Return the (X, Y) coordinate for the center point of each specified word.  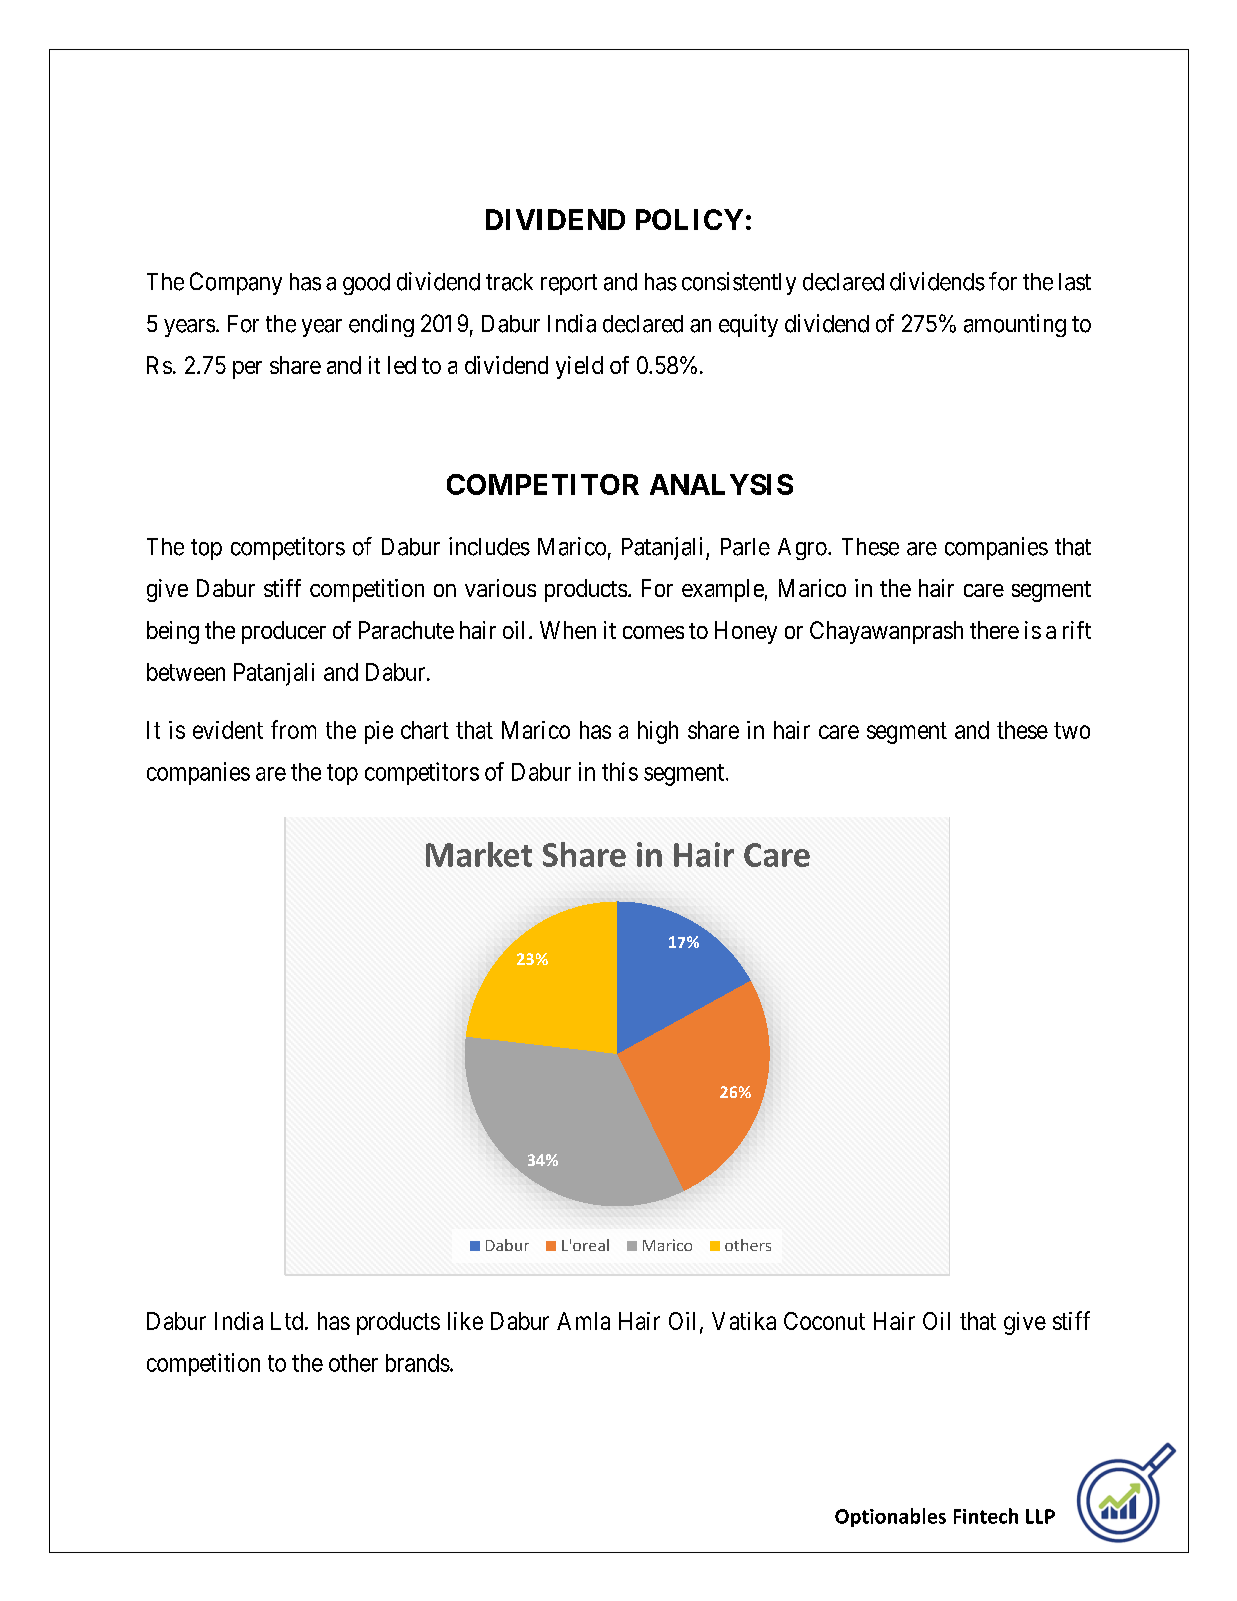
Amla (583, 1321)
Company (236, 283)
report (569, 284)
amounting (1015, 325)
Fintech (986, 1516)
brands (418, 1363)
